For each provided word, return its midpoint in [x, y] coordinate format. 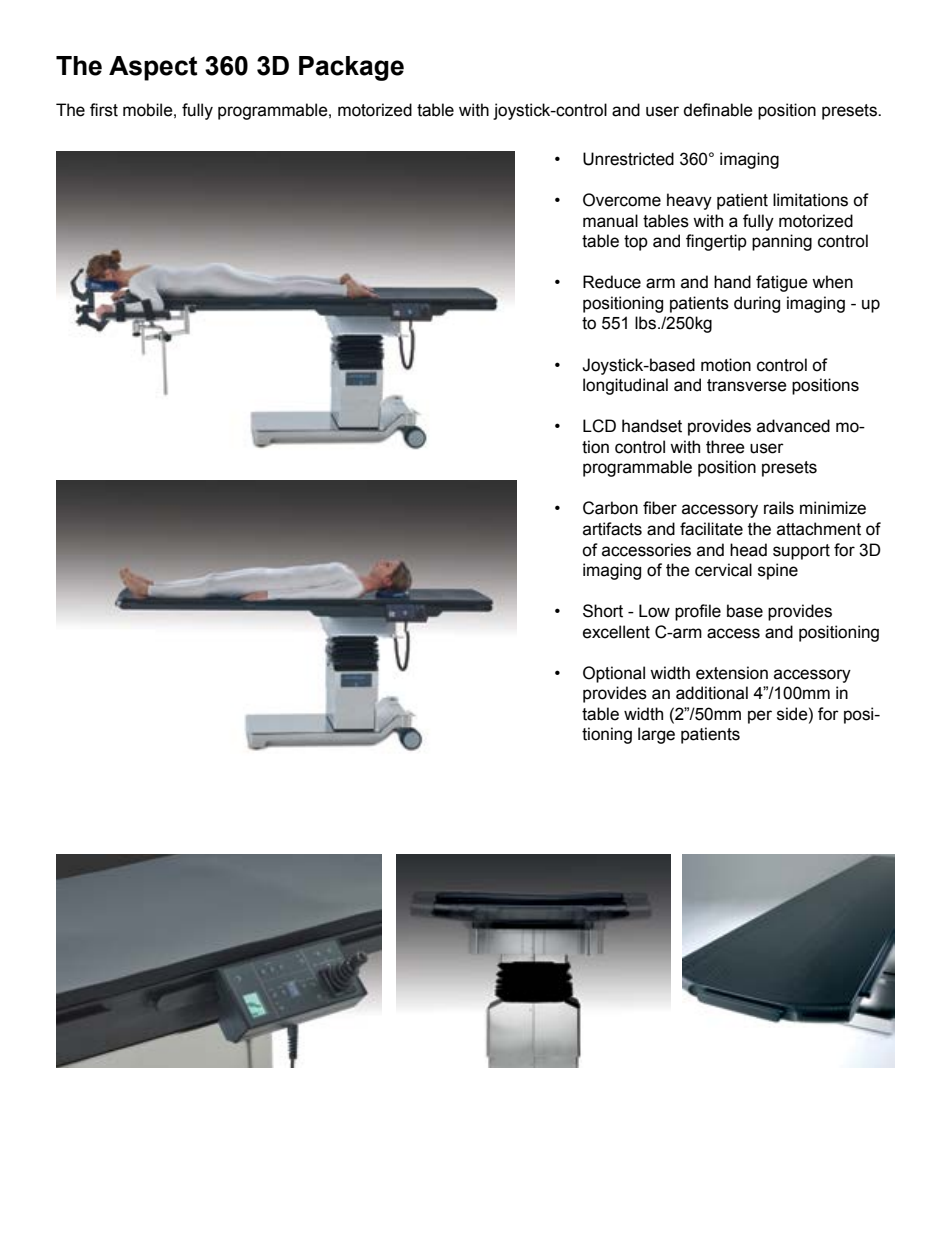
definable [718, 110]
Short [603, 611]
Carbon [610, 508]
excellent [616, 632]
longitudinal [625, 386]
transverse [747, 385]
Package [351, 68]
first [104, 110]
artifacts [612, 529]
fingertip [716, 242]
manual [610, 221]
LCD [599, 426]
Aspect [153, 68]
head [748, 550]
